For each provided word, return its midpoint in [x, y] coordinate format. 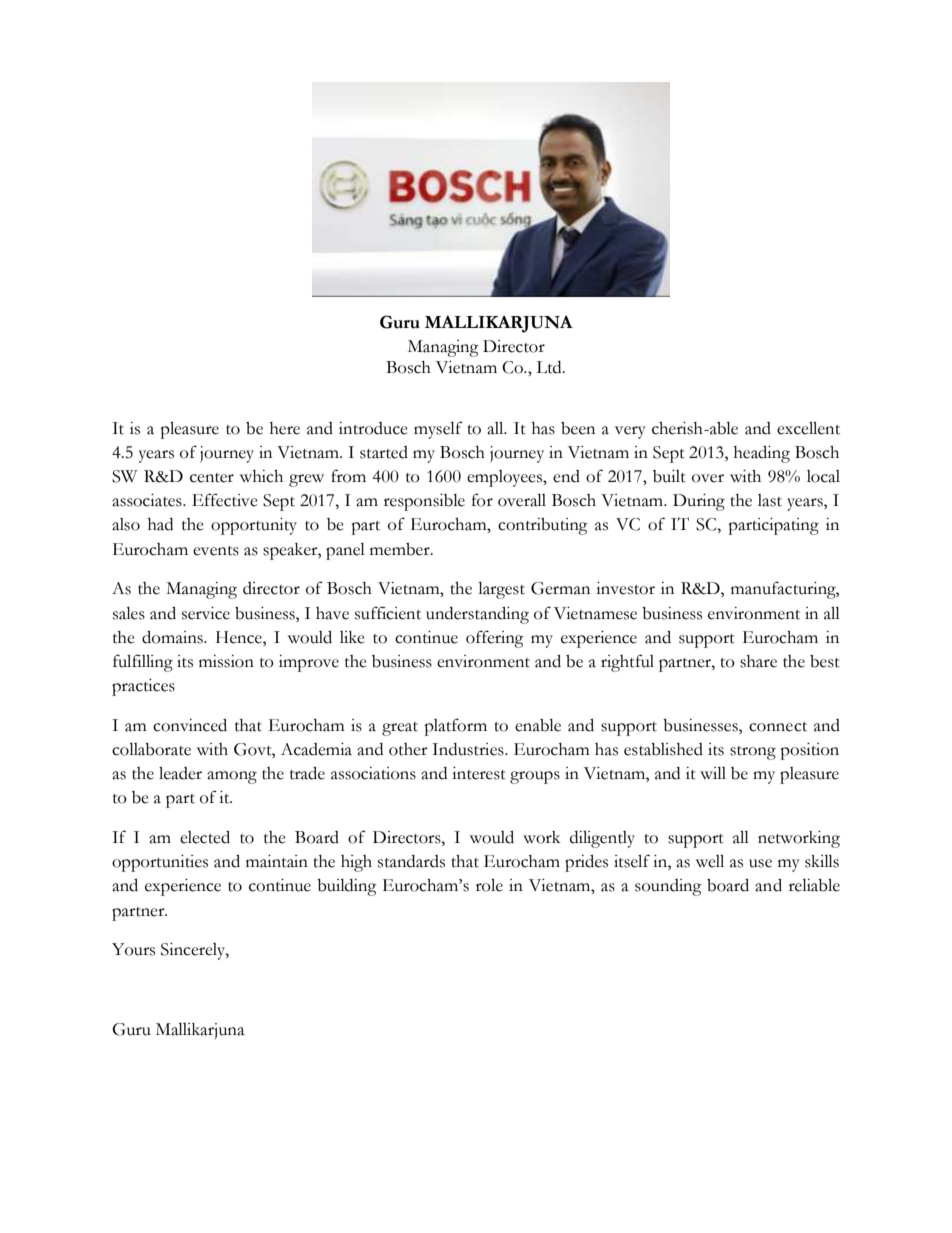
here [285, 428]
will [713, 773]
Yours [133, 949]
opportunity [254, 526]
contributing [543, 526]
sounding [668, 887]
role [489, 885]
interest [479, 773]
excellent [808, 428]
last [770, 500]
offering [495, 639]
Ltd [550, 367]
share [758, 661]
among [232, 777]
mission [226, 661]
